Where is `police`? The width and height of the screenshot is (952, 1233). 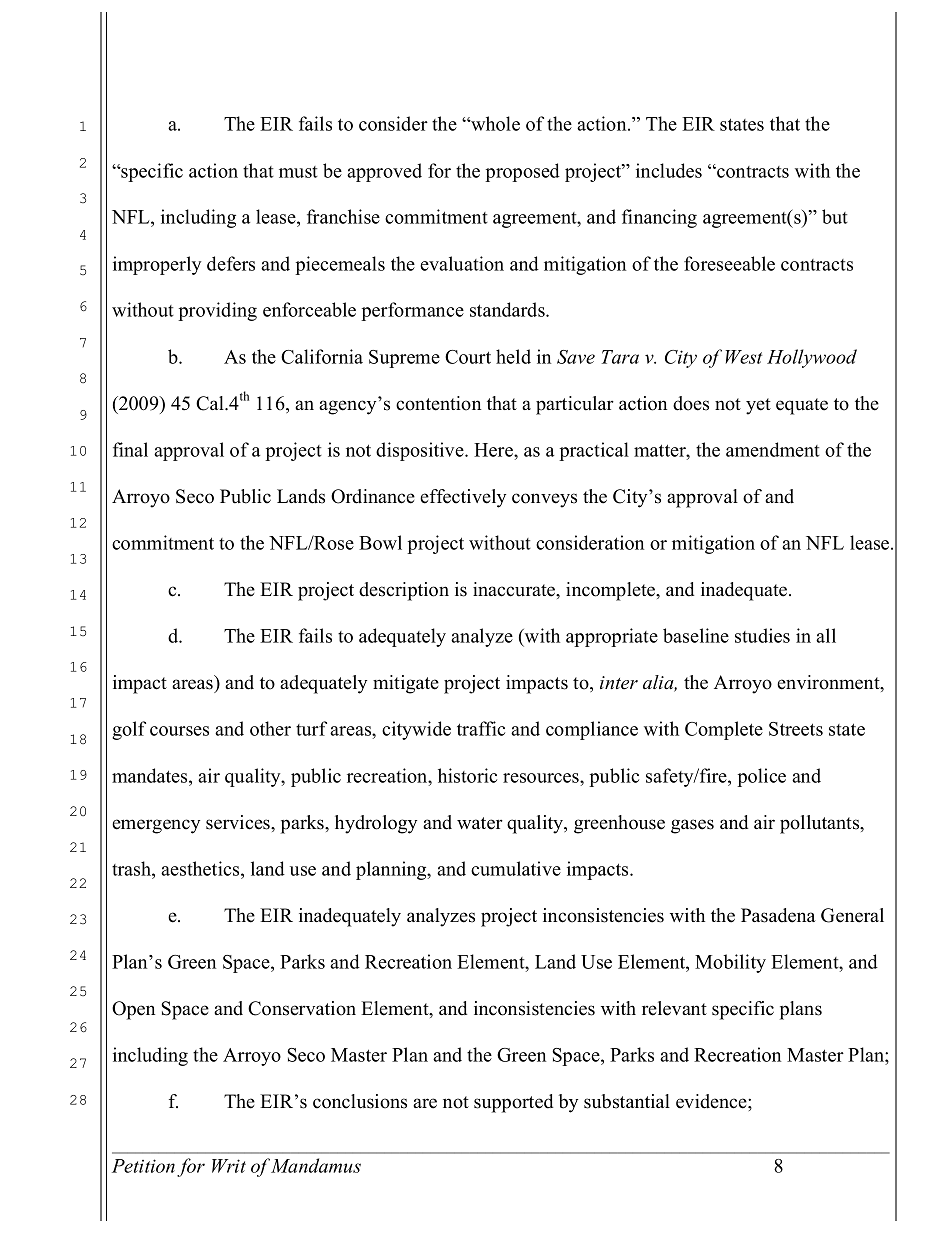
police is located at coordinates (761, 777).
